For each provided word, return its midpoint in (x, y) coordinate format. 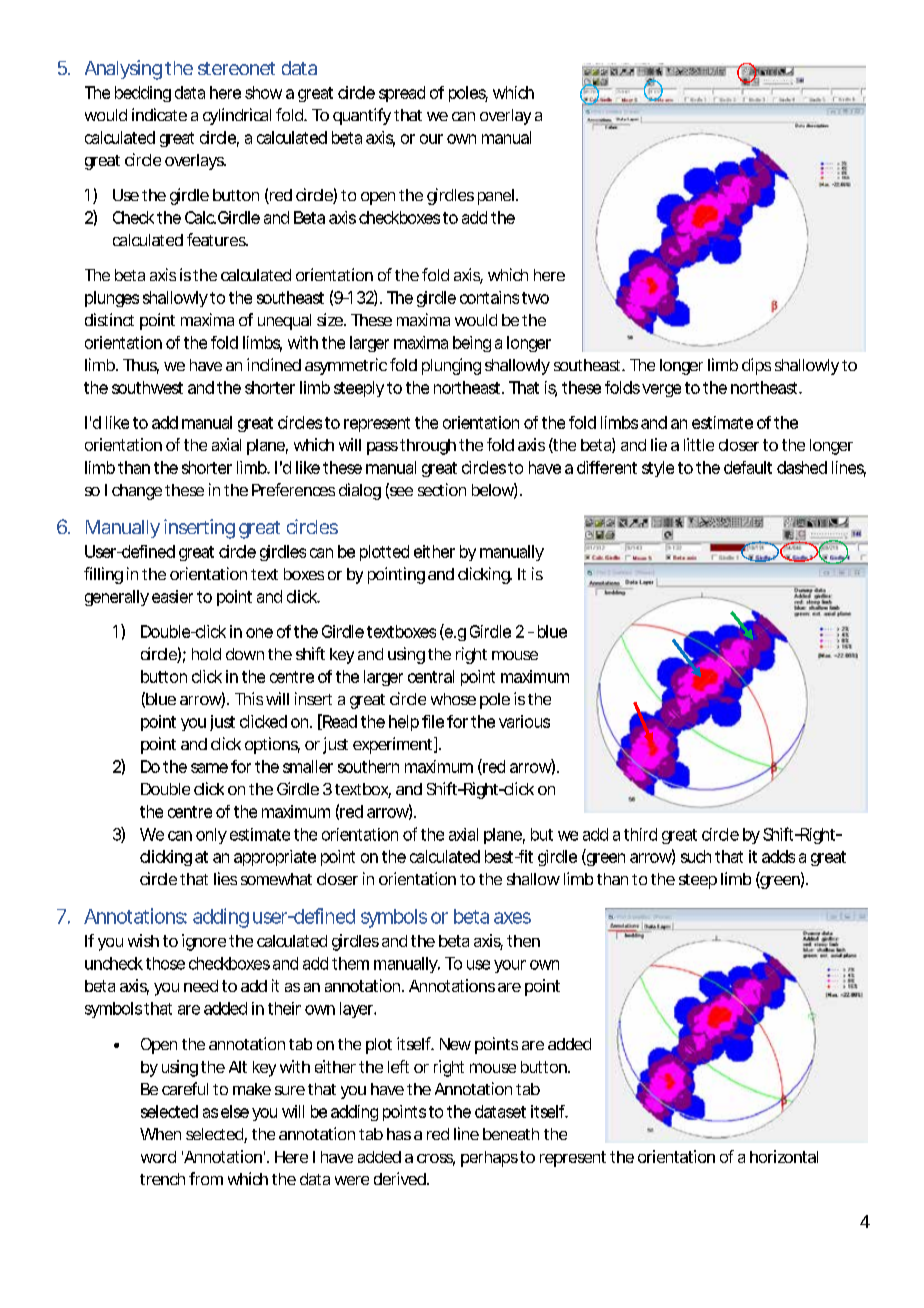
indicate (159, 114)
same (209, 768)
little (699, 444)
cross (436, 1160)
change (137, 492)
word (158, 1157)
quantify (362, 116)
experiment (394, 745)
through (428, 447)
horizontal (784, 1156)
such (696, 856)
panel (496, 197)
